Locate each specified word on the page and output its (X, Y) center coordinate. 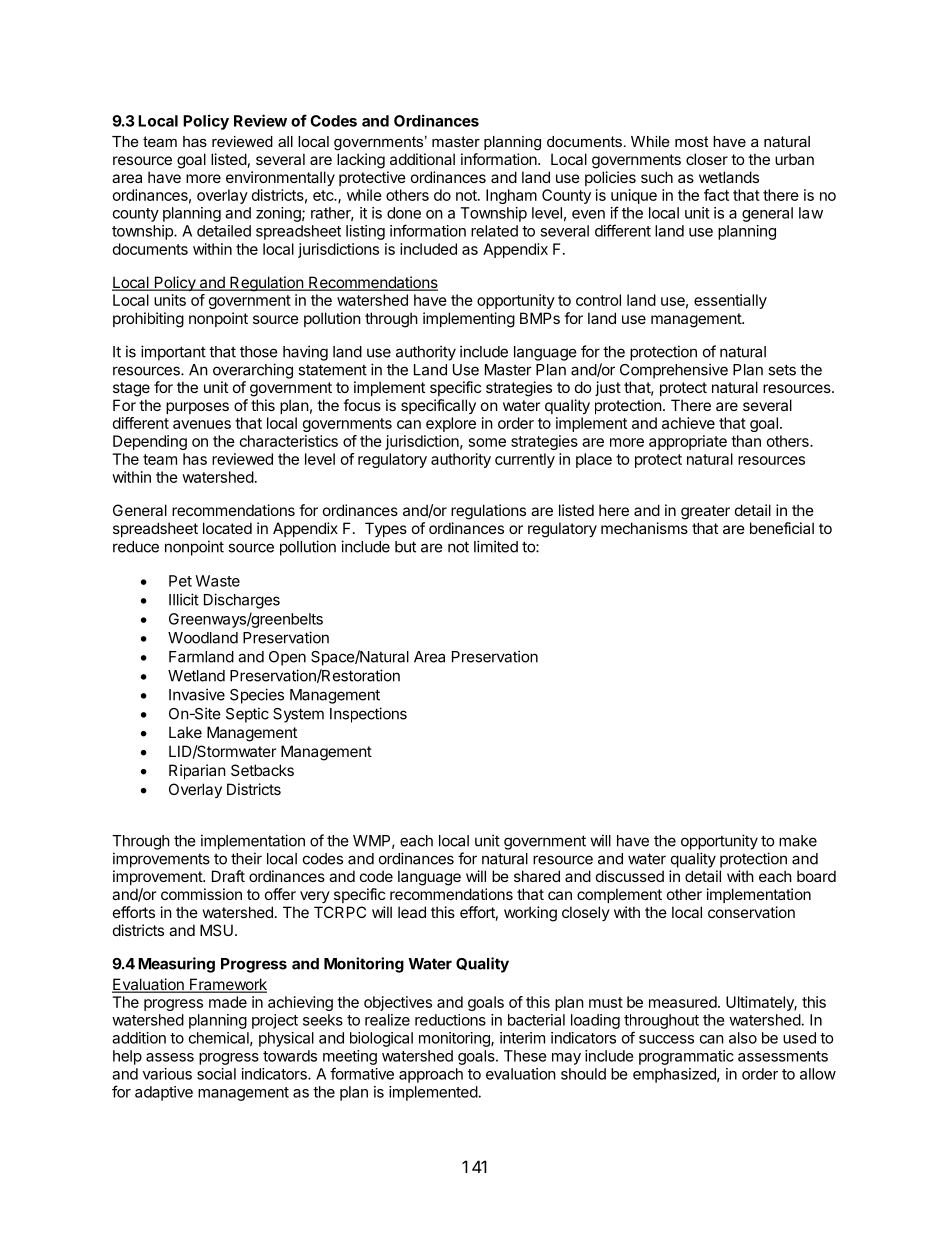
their (246, 858)
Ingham (511, 196)
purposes (197, 408)
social (216, 1074)
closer (707, 159)
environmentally (280, 178)
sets (782, 370)
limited (496, 546)
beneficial (782, 528)
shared (537, 876)
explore (451, 424)
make (798, 841)
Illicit (184, 599)
